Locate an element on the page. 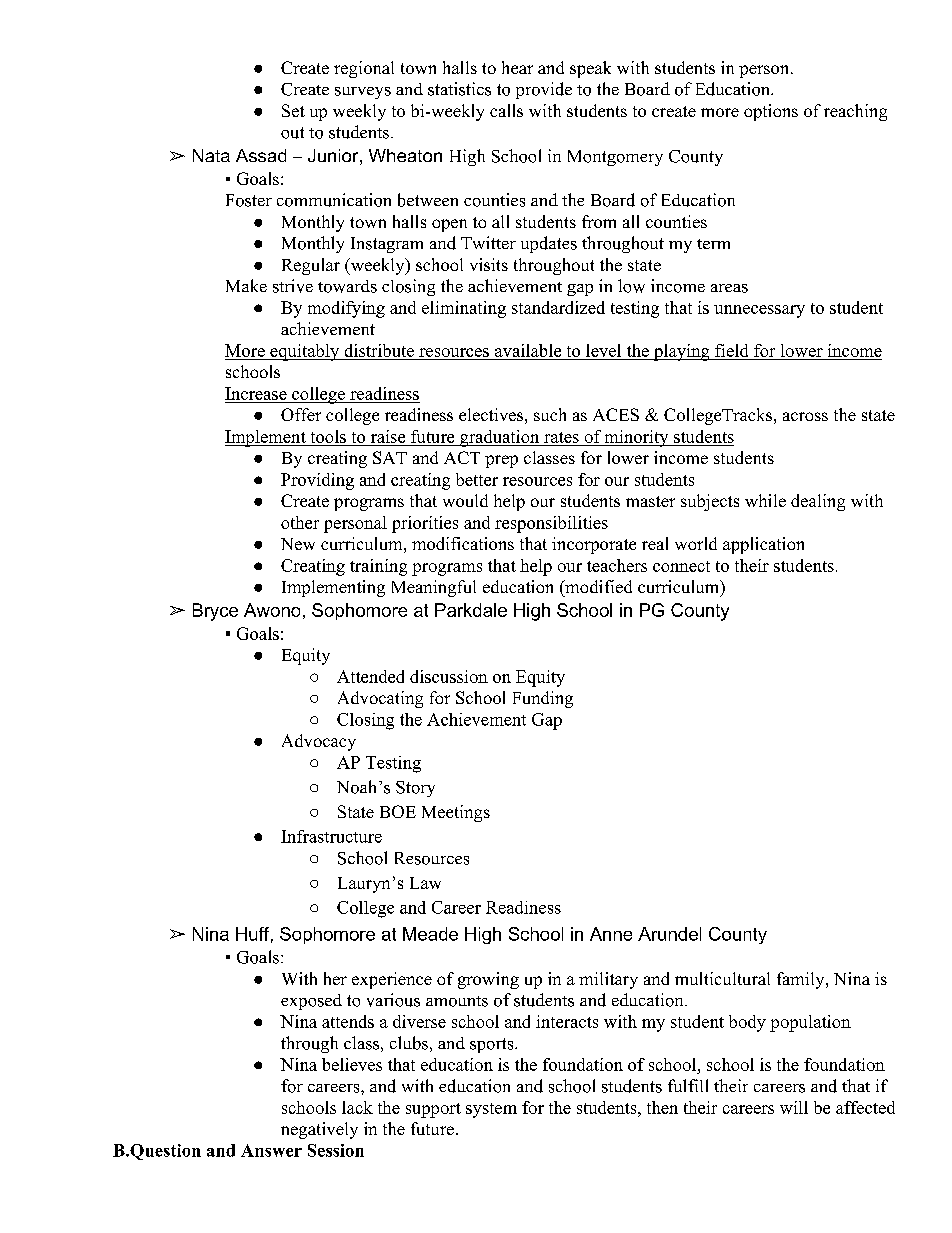 This document has width=952, height=1233. modified is located at coordinates (597, 586).
